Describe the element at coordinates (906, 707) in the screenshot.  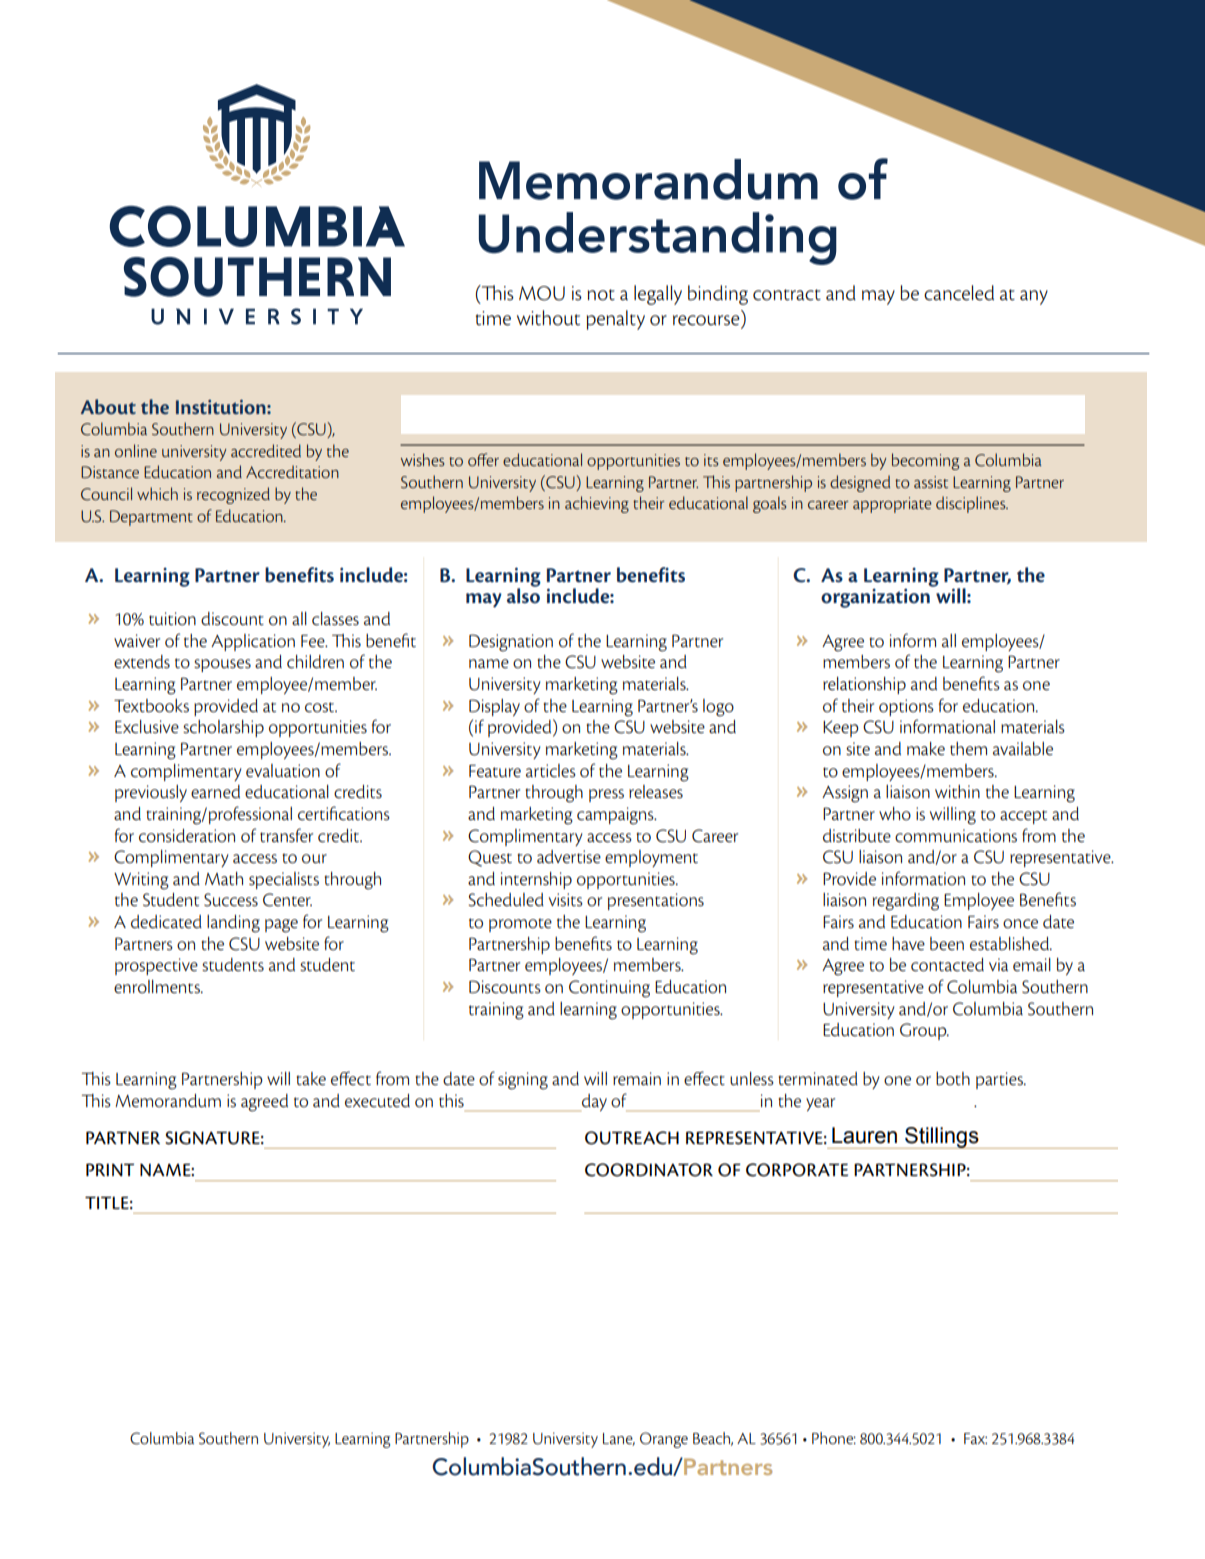
I see `options` at that location.
